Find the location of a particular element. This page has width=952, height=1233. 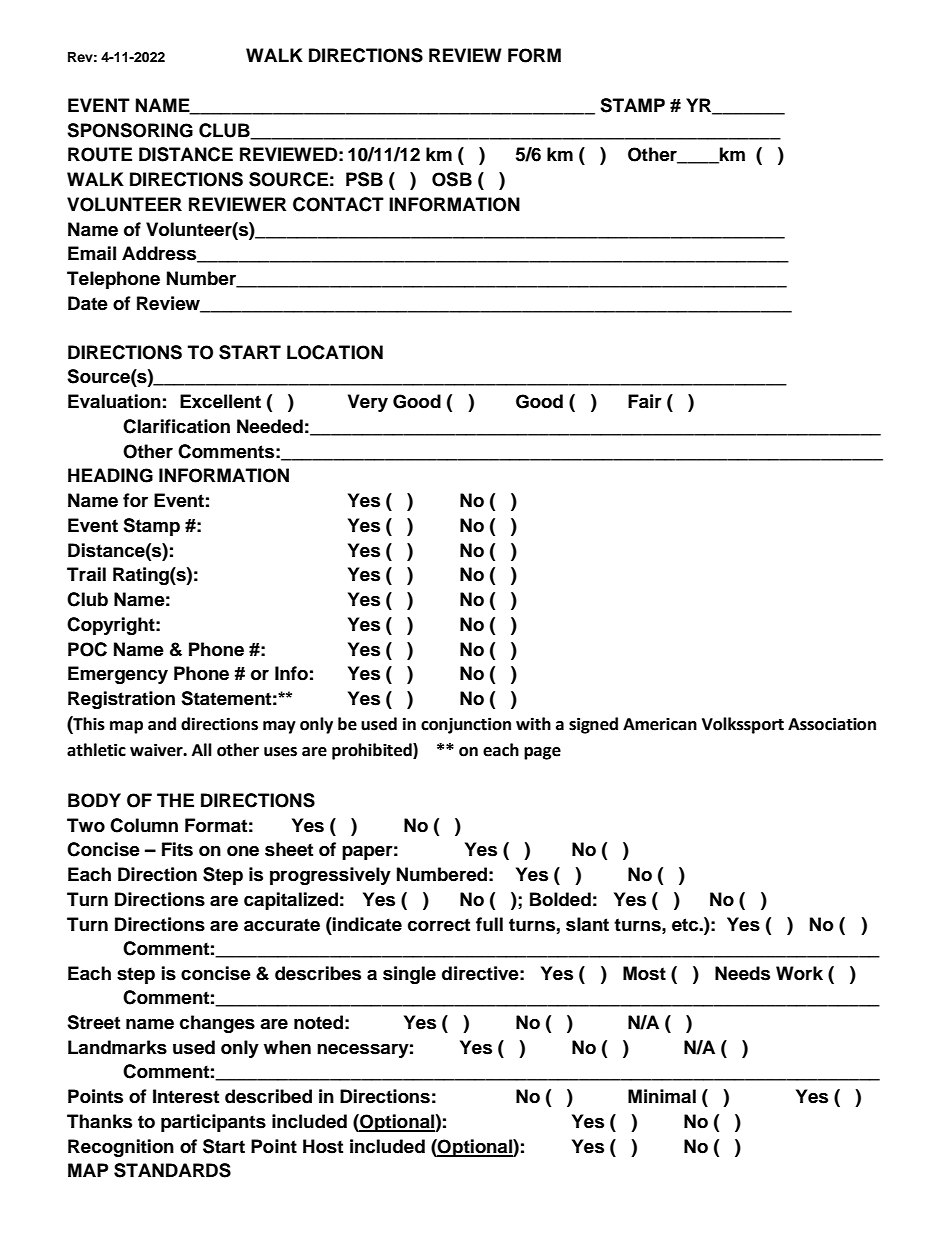

conjunction is located at coordinates (466, 725).
